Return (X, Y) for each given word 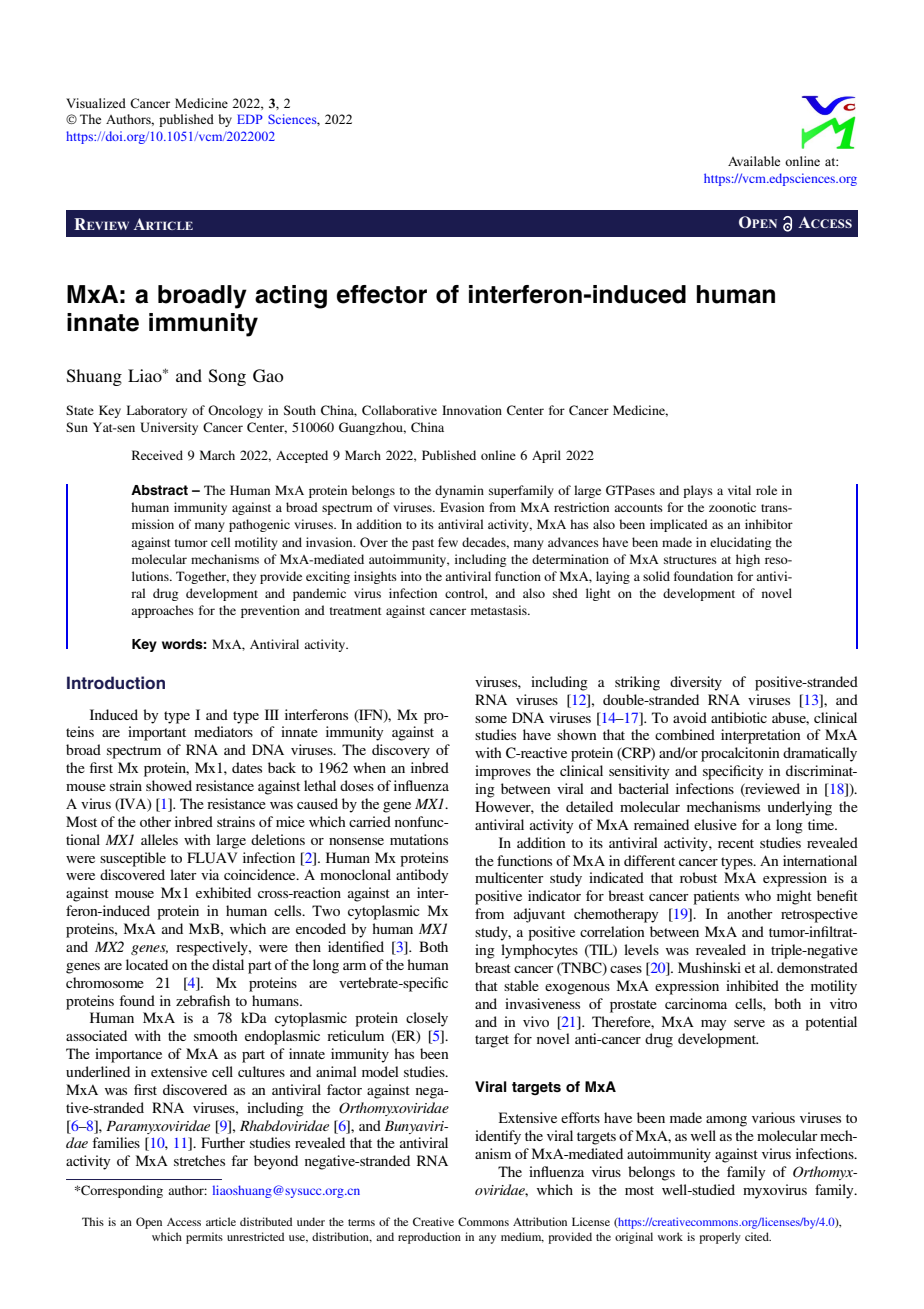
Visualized (96, 103)
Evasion (462, 507)
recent (736, 843)
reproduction (429, 1238)
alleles (159, 839)
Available (754, 161)
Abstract (159, 490)
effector (382, 294)
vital (739, 490)
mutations (419, 839)
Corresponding (121, 1191)
